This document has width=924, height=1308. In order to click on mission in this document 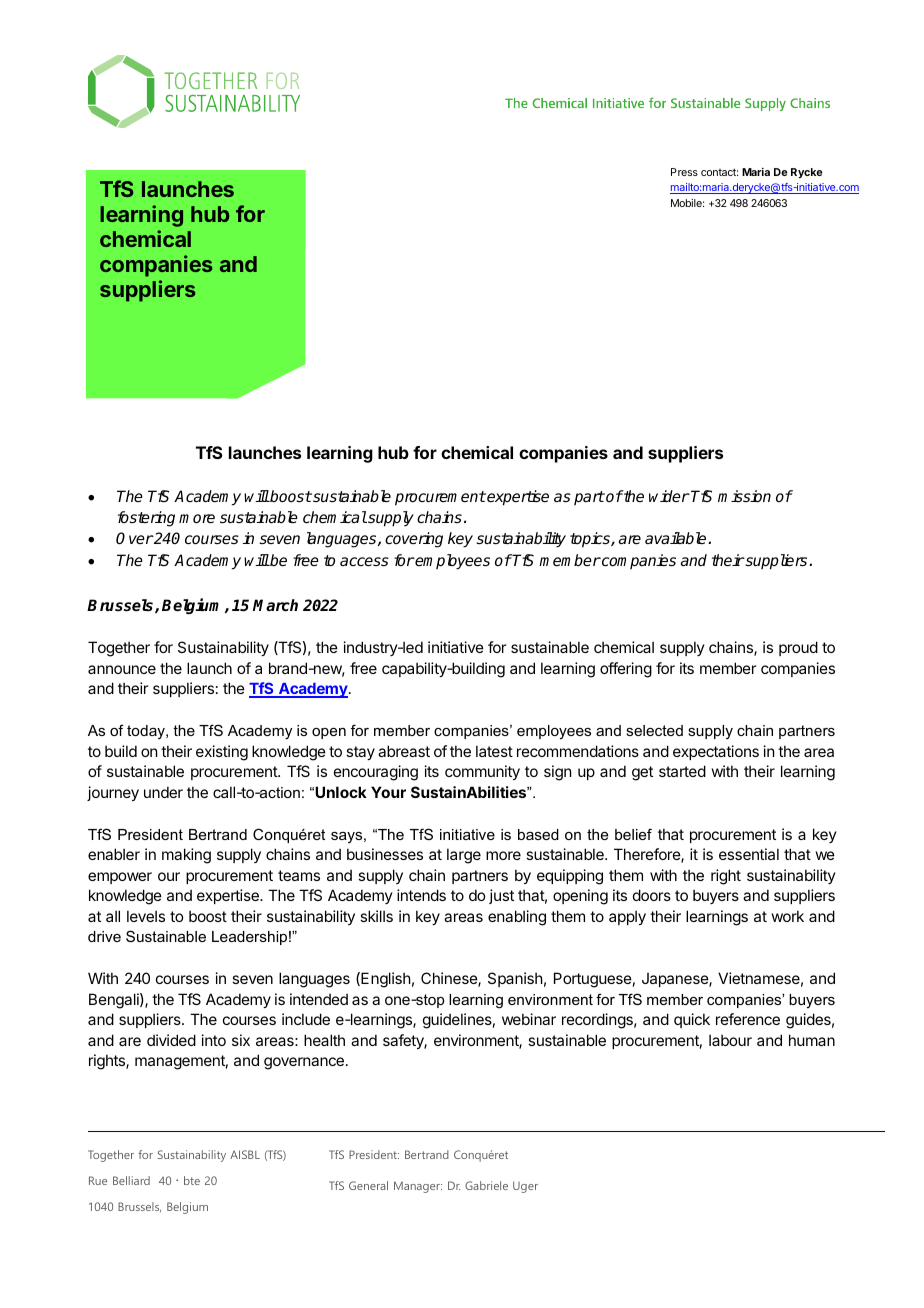, I will do `click(744, 496)`.
